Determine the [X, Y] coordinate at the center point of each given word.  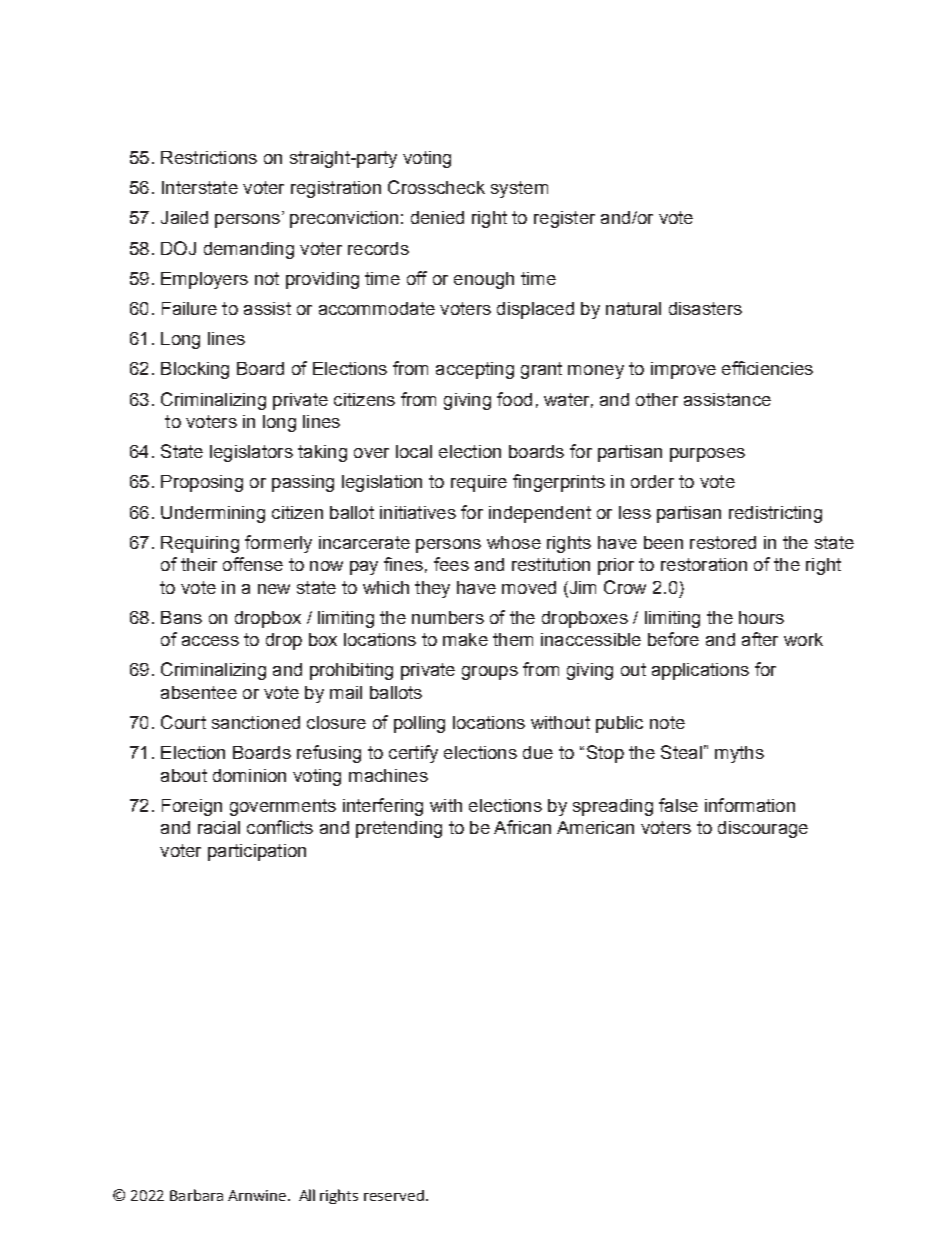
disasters [705, 308]
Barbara [196, 1195]
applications [700, 671]
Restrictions [209, 157]
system [519, 189]
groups [490, 673]
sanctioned [256, 722]
